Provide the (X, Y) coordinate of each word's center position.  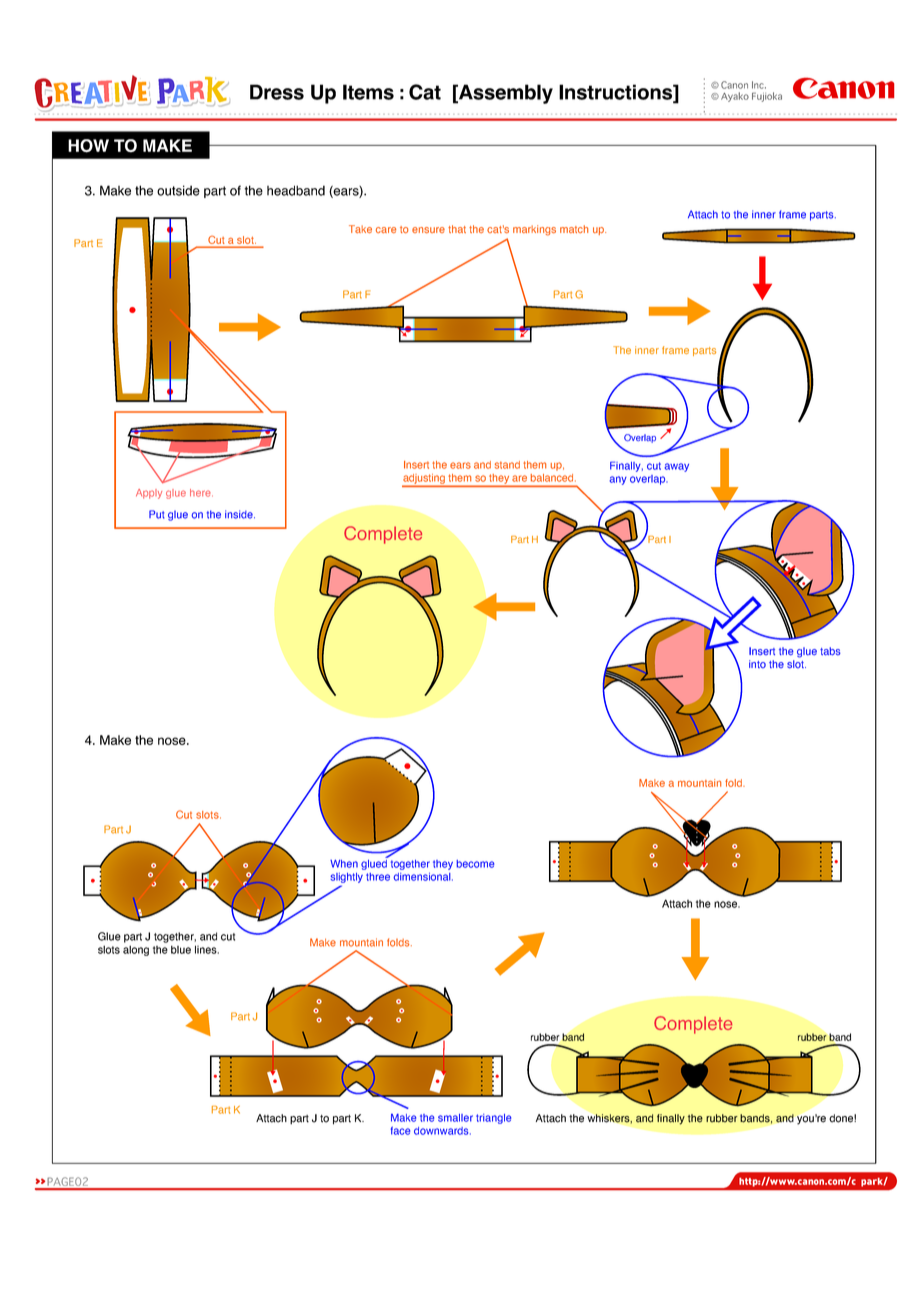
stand (507, 465)
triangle (493, 1119)
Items (368, 92)
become (475, 864)
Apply (149, 494)
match (574, 229)
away (676, 467)
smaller (455, 1118)
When (344, 864)
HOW (88, 146)
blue (181, 949)
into (757, 664)
